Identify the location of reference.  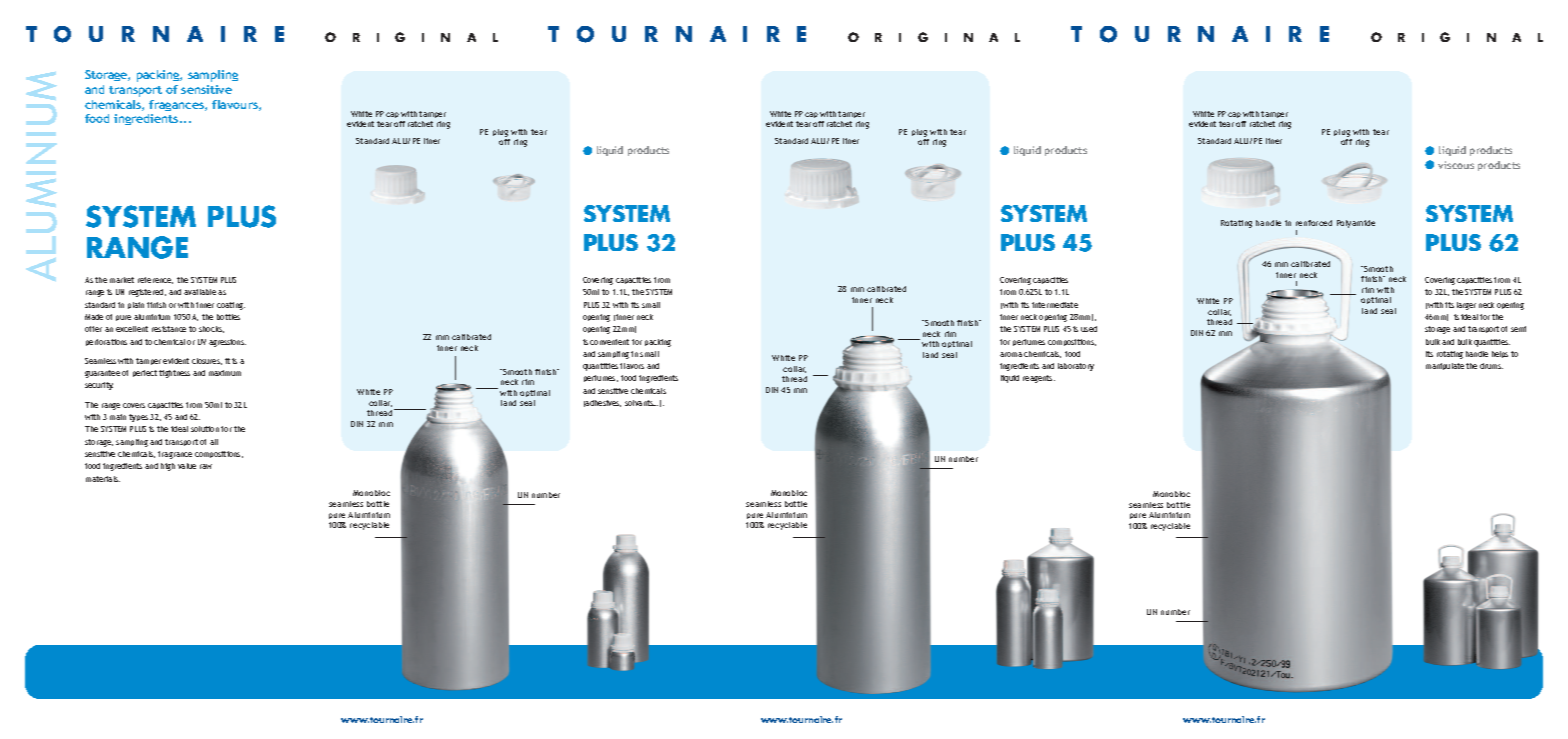
(155, 280).
